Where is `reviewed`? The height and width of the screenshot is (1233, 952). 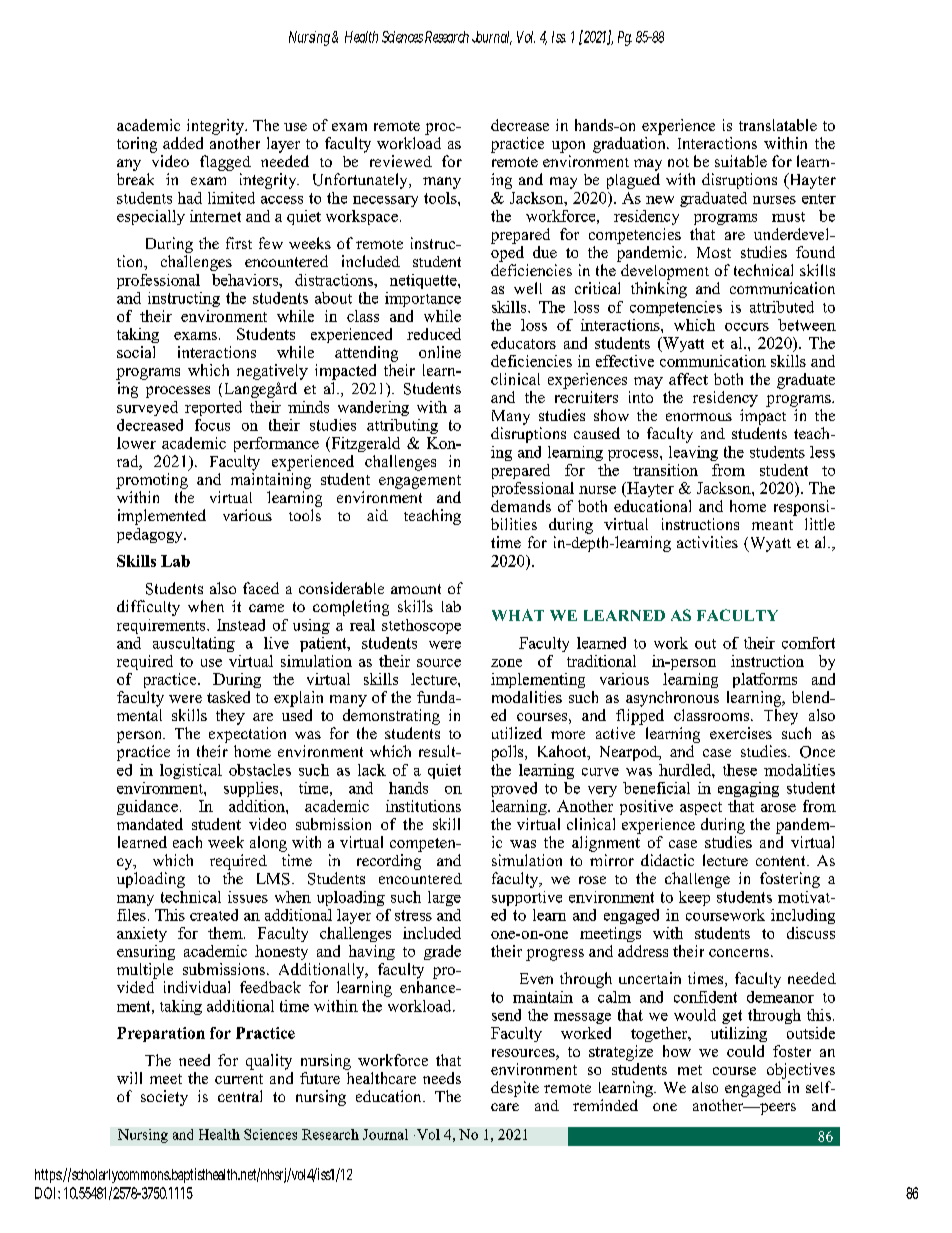
reviewed is located at coordinates (401, 161).
